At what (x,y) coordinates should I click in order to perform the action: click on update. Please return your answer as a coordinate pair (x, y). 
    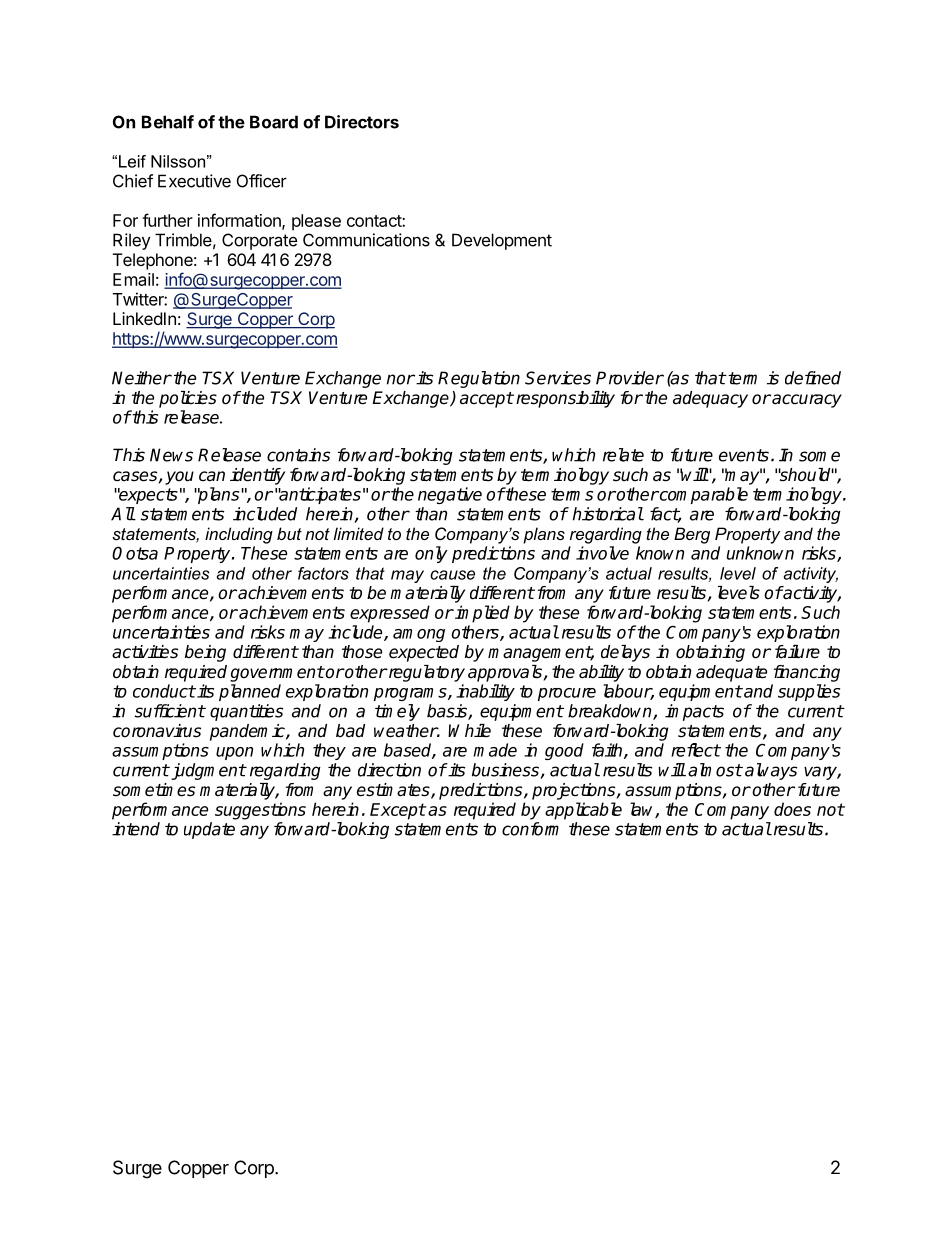
    Looking at the image, I should click on (209, 830).
